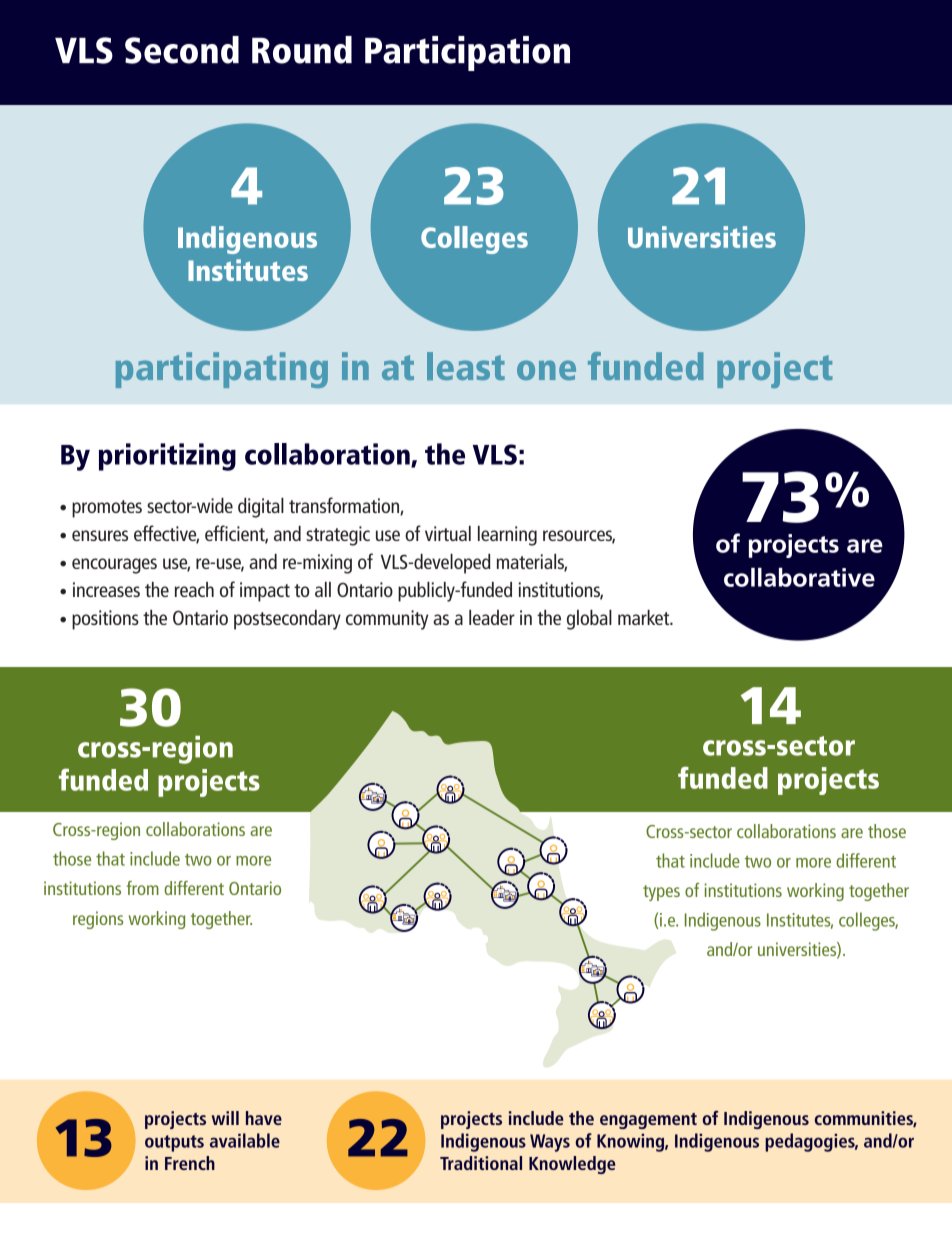 This page has width=952, height=1233. What do you see at coordinates (142, 888) in the page?
I see `from` at bounding box center [142, 888].
